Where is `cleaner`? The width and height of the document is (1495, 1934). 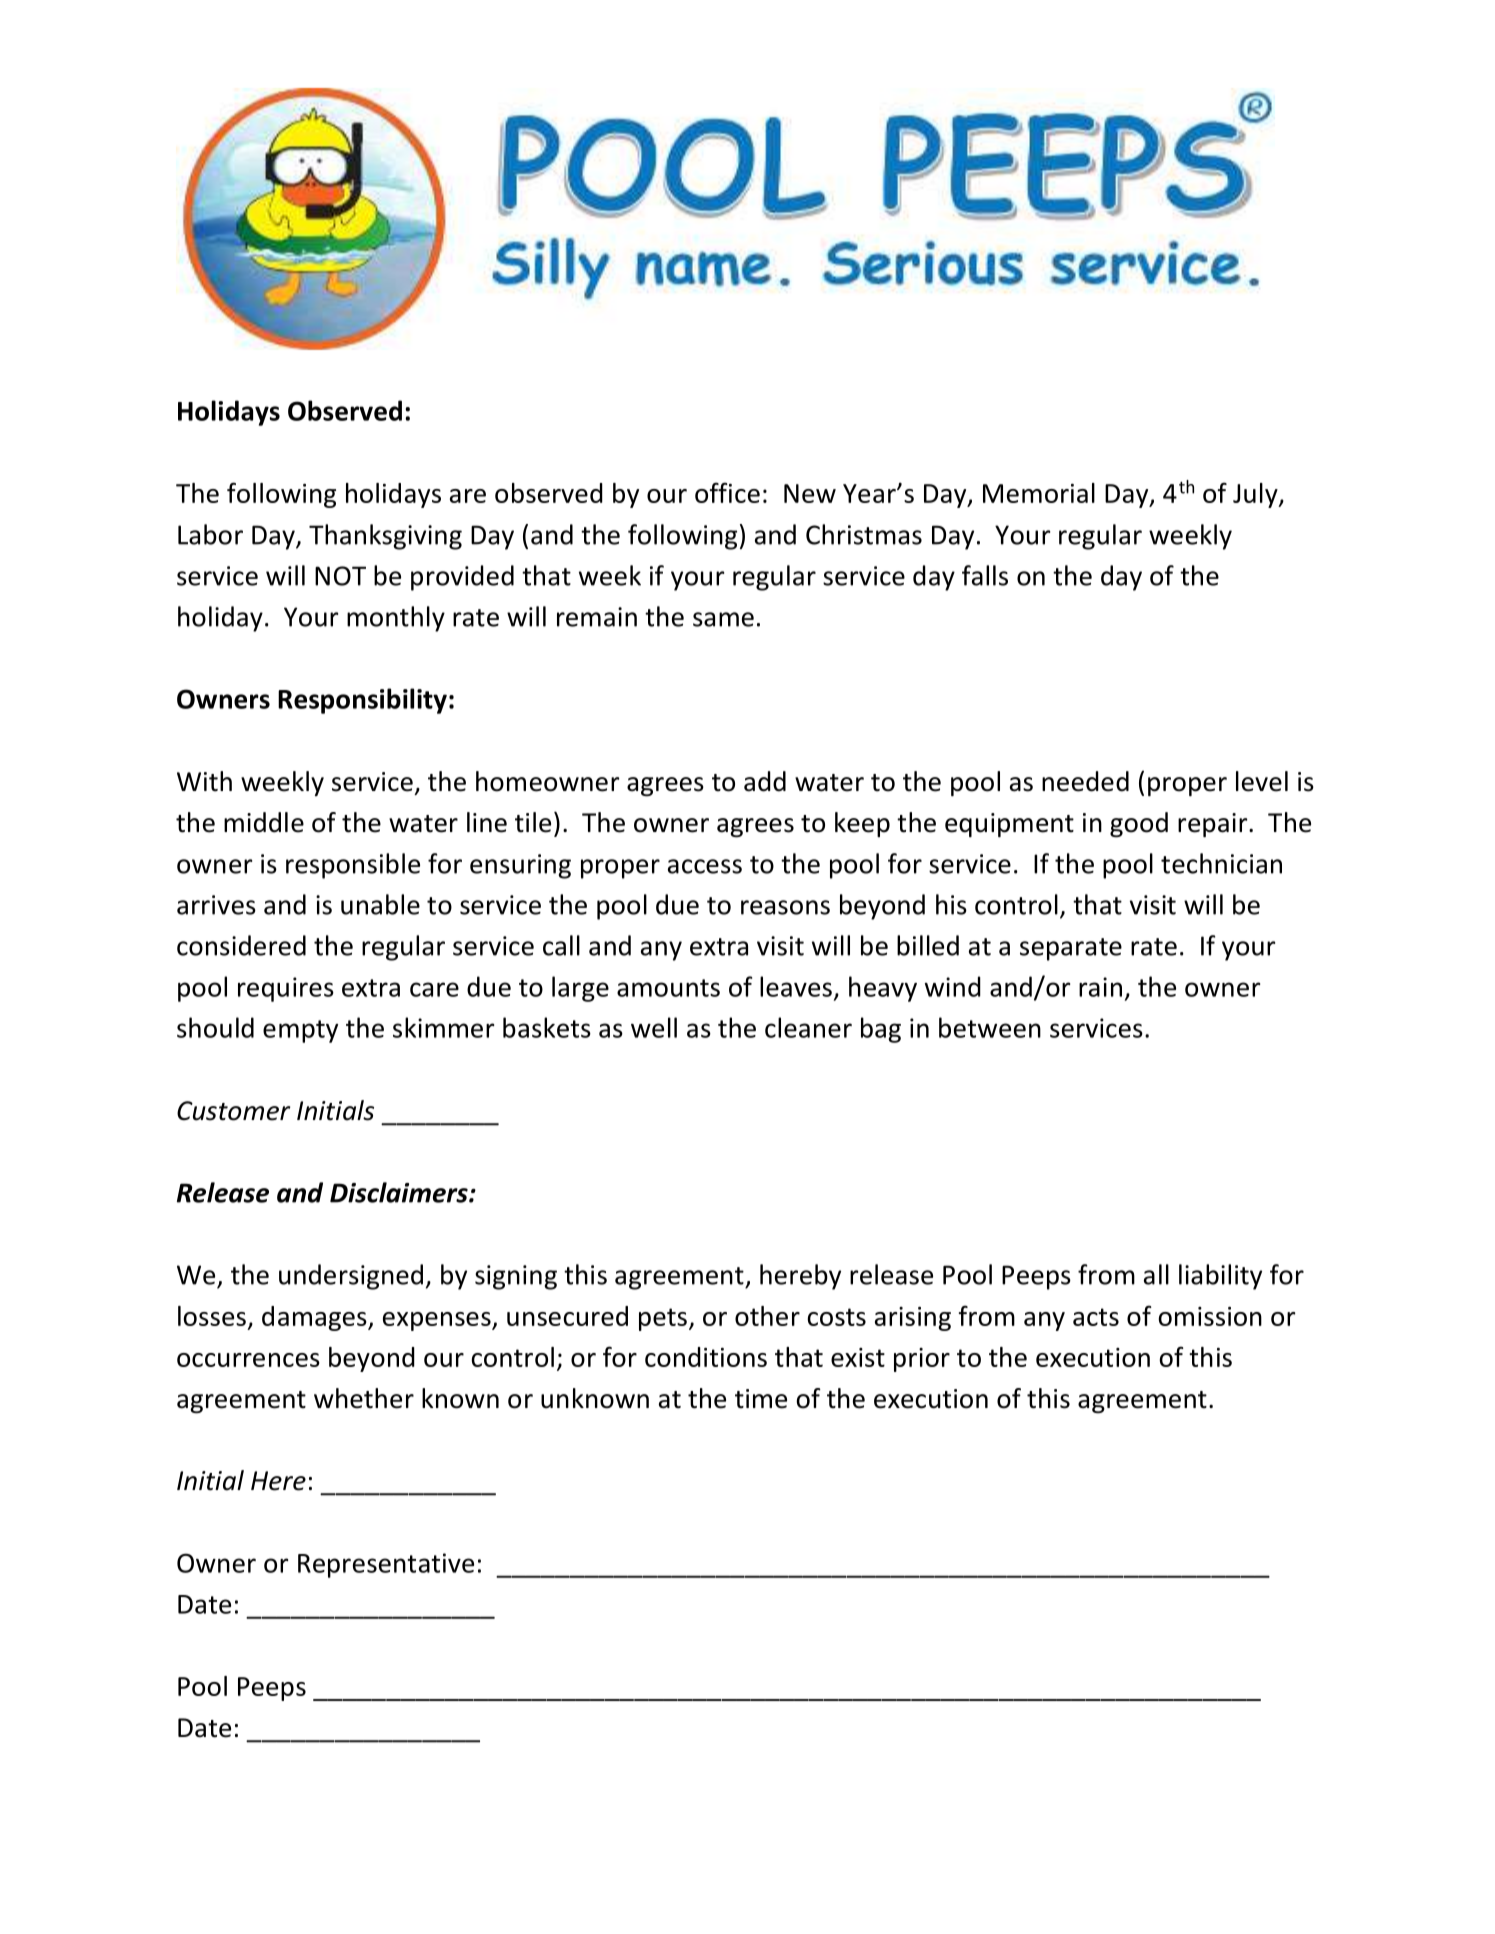 cleaner is located at coordinates (808, 1027).
